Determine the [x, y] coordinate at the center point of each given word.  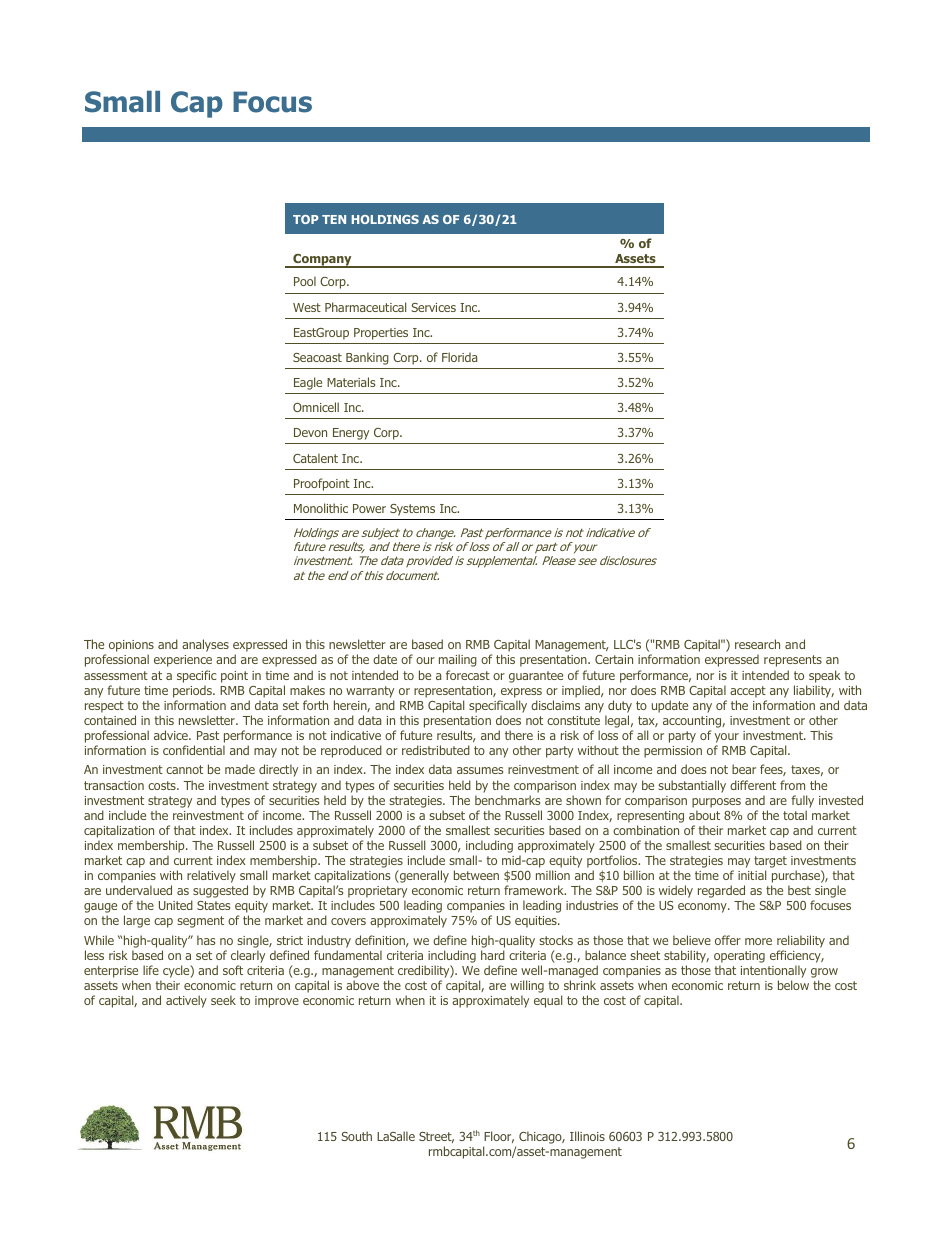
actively [186, 1001]
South [356, 1136]
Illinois [587, 1136]
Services [433, 307]
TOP [306, 219]
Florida [459, 357]
